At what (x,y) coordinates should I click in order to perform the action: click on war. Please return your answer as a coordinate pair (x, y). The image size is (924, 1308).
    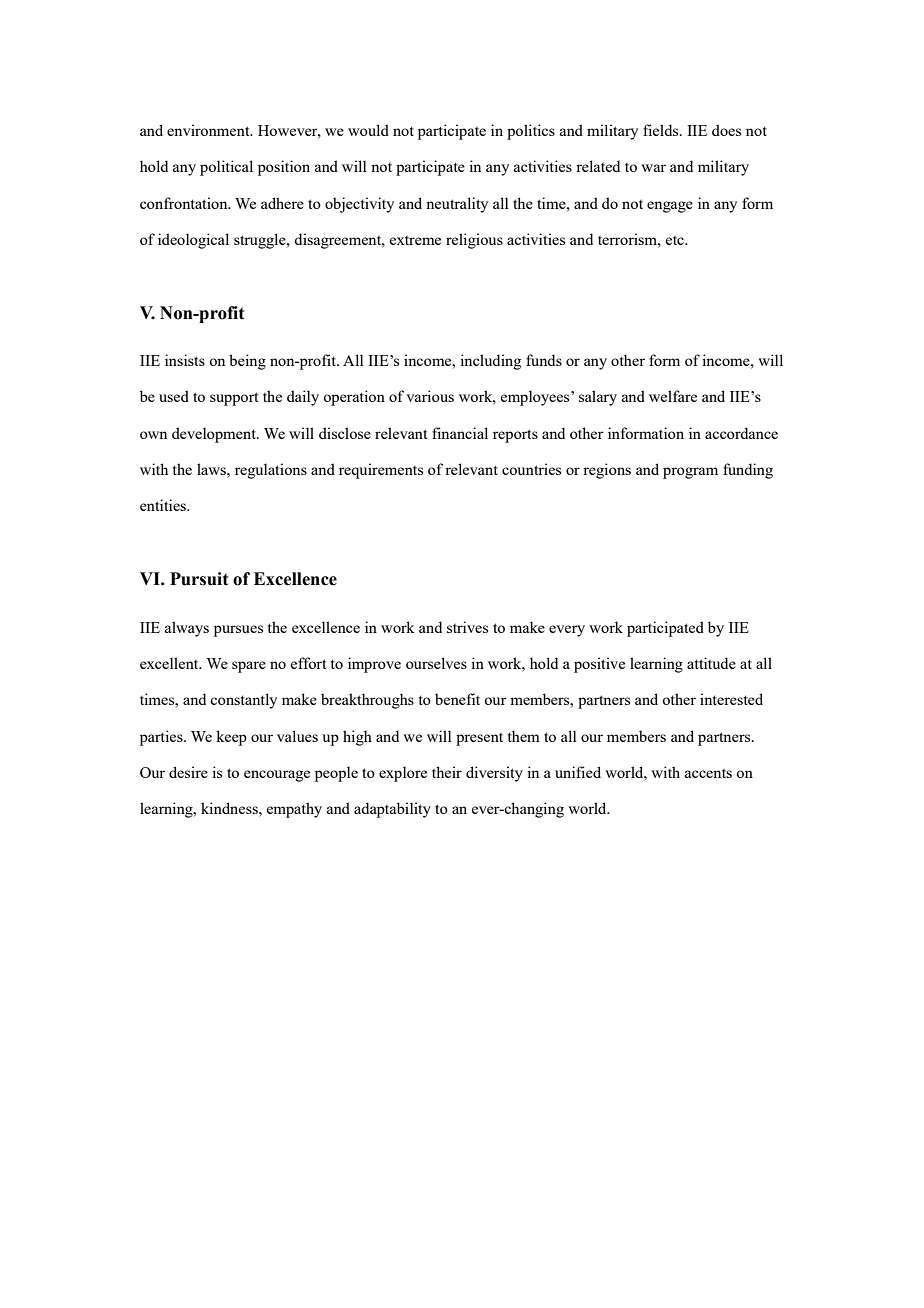
    Looking at the image, I should click on (653, 168).
